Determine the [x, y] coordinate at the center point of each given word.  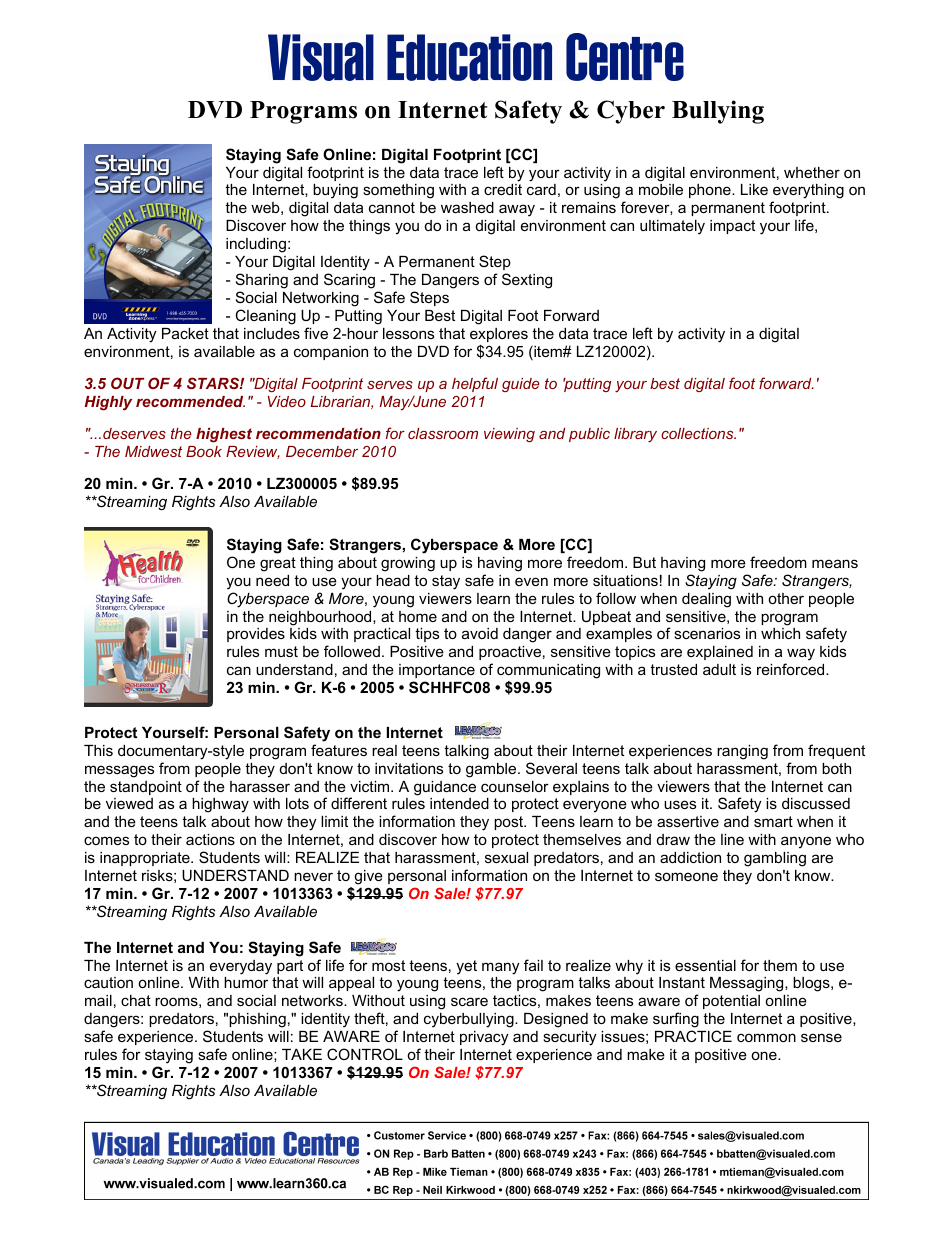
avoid [480, 633]
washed [467, 207]
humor [246, 982]
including [256, 245]
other [786, 598]
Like [754, 189]
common [766, 1037]
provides [256, 635]
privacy [484, 1038]
